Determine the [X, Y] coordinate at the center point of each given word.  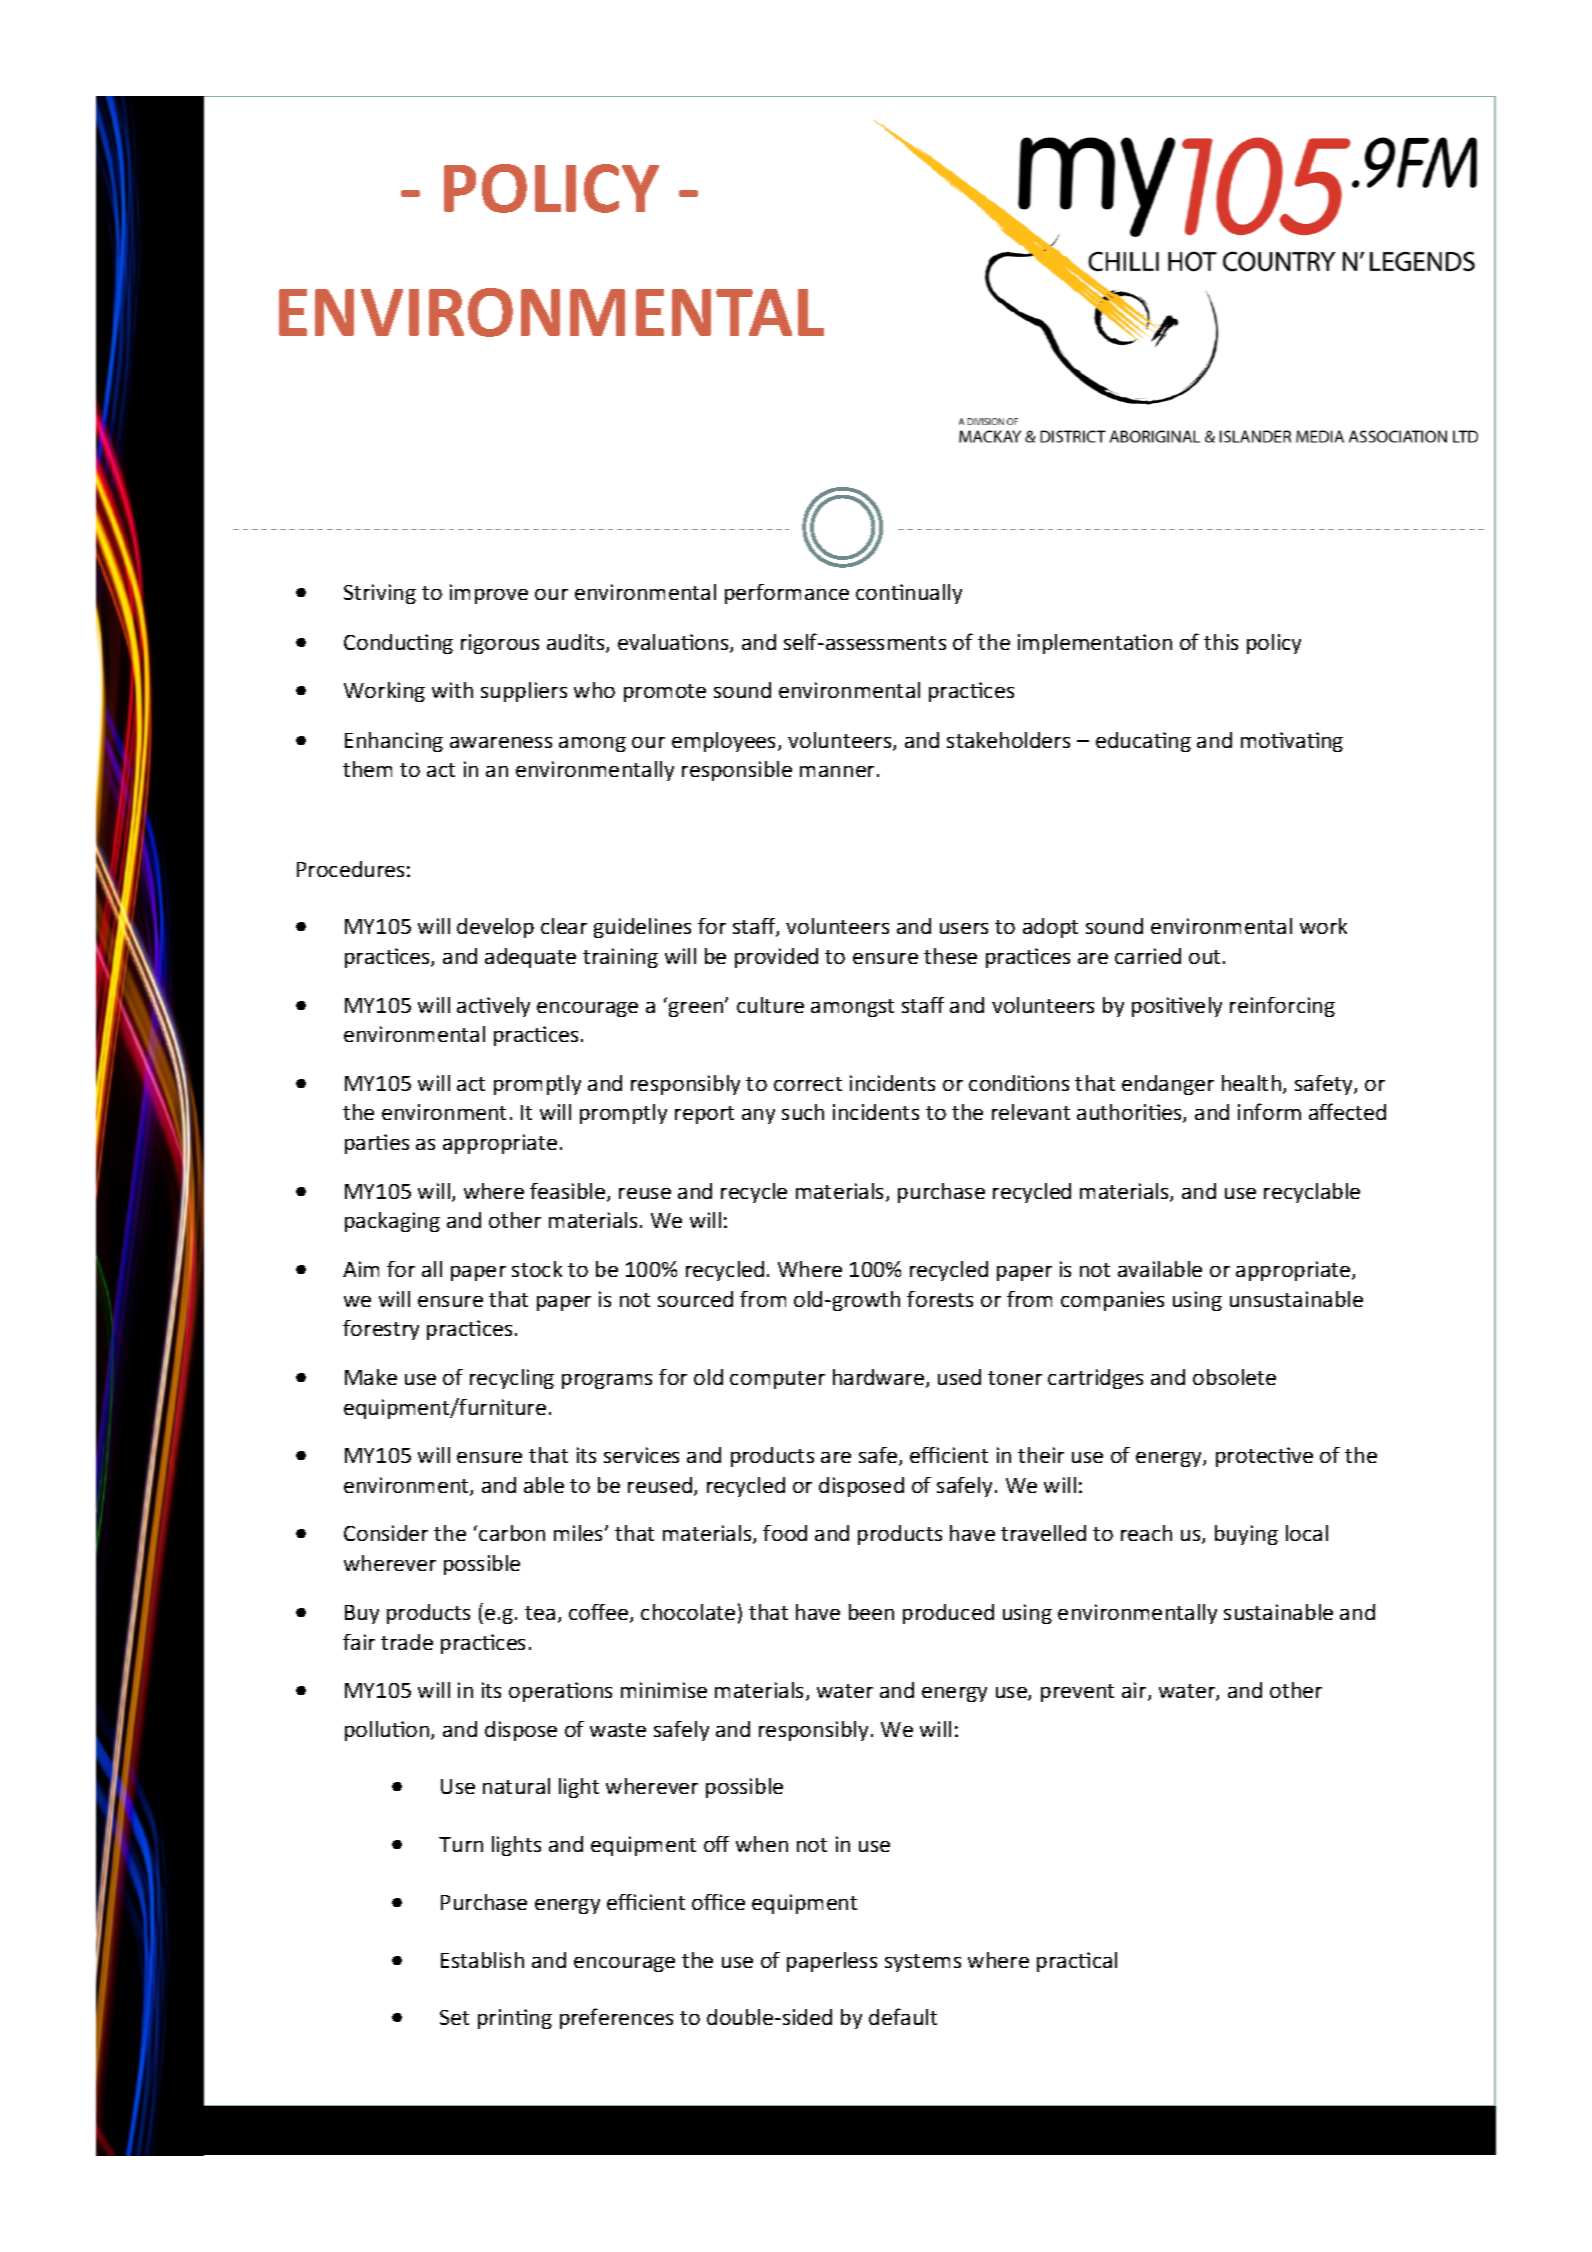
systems [923, 1963]
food [785, 1533]
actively [493, 1007]
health [1251, 1083]
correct [808, 1084]
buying [1246, 1535]
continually [909, 594]
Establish [482, 1960]
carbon [512, 1533]
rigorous [500, 644]
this [1221, 642]
